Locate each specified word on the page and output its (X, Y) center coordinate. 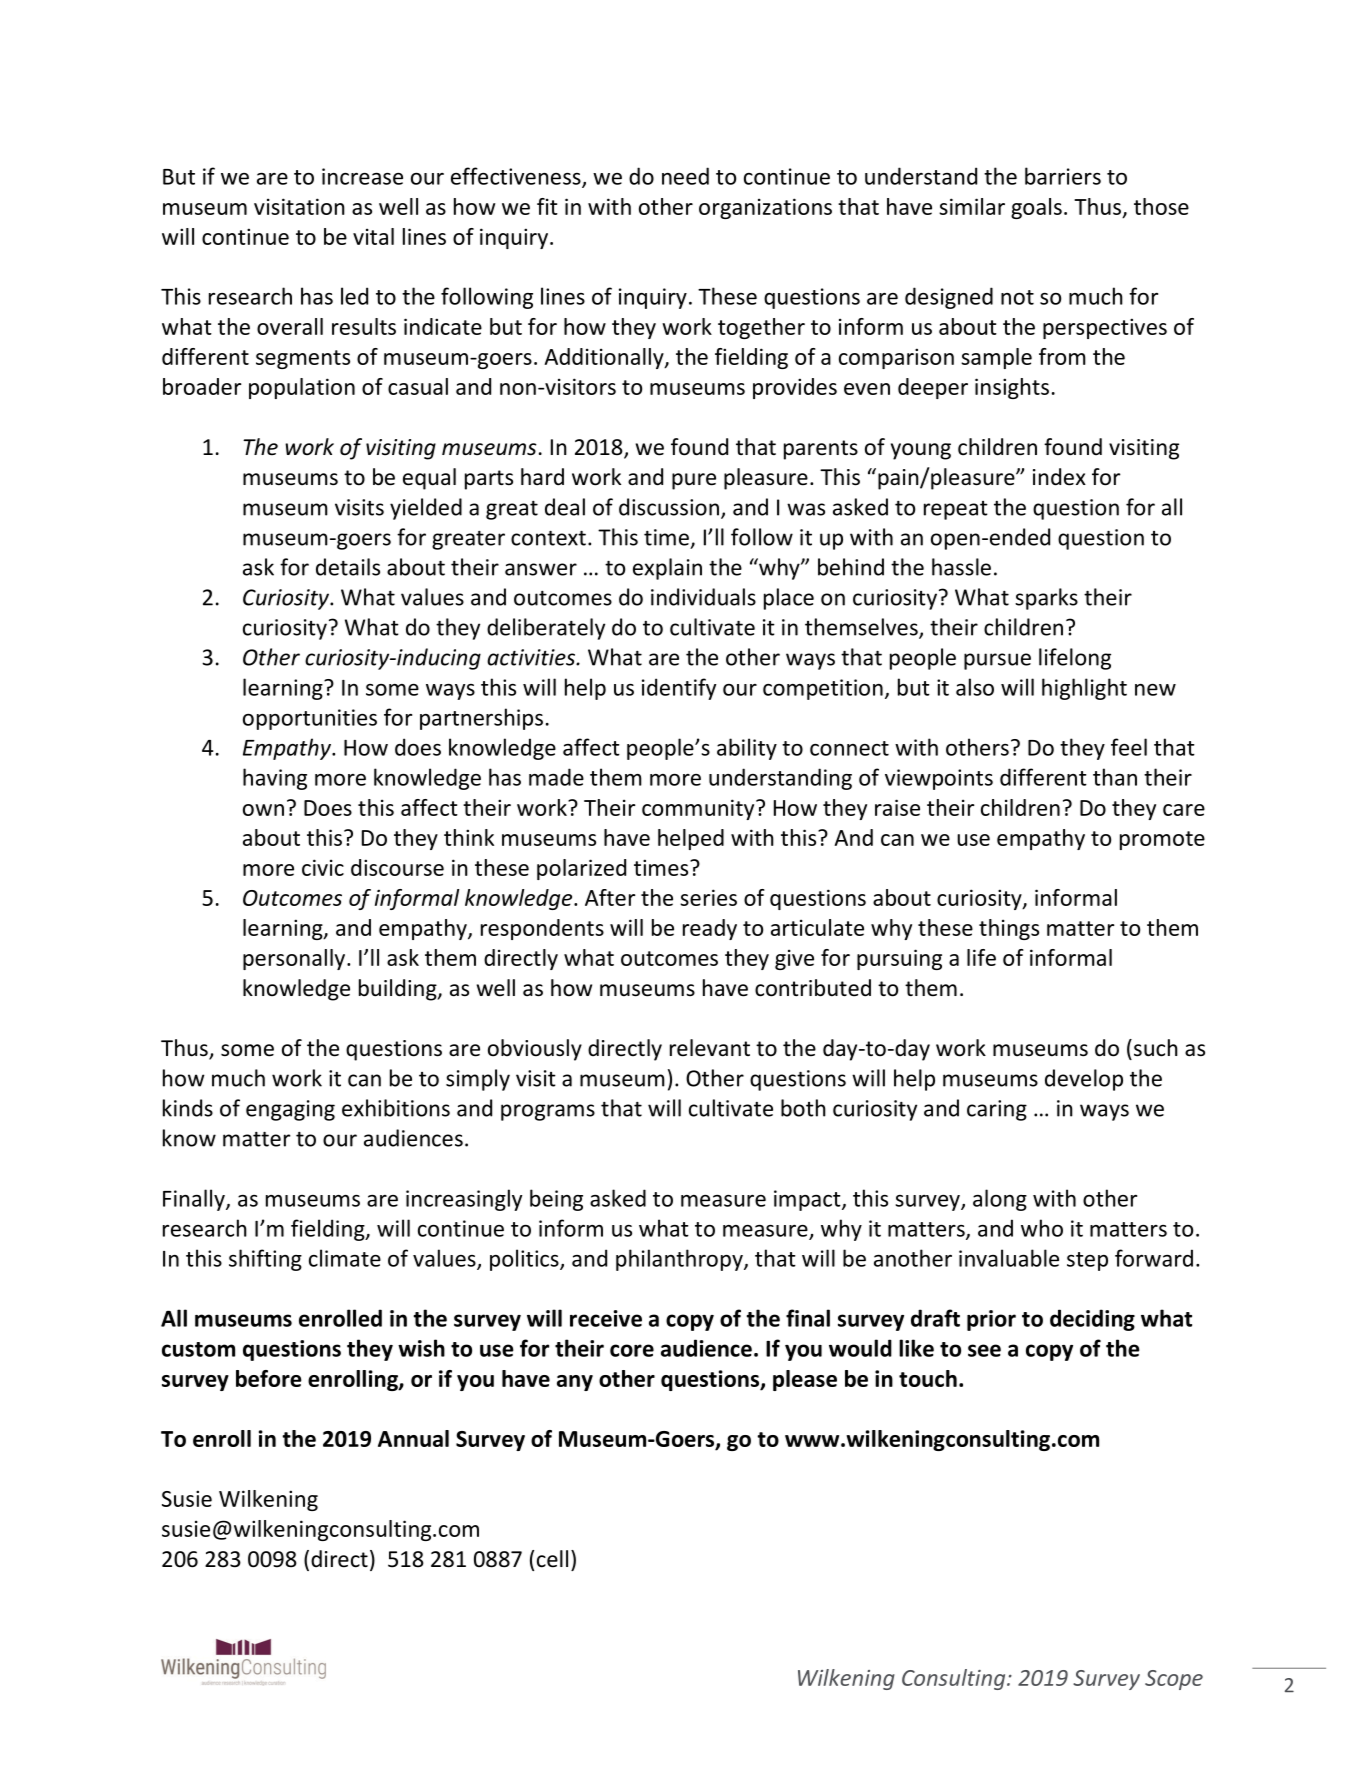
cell (552, 1559)
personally (295, 959)
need (685, 176)
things (1009, 929)
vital (373, 236)
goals (1036, 208)
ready (710, 929)
